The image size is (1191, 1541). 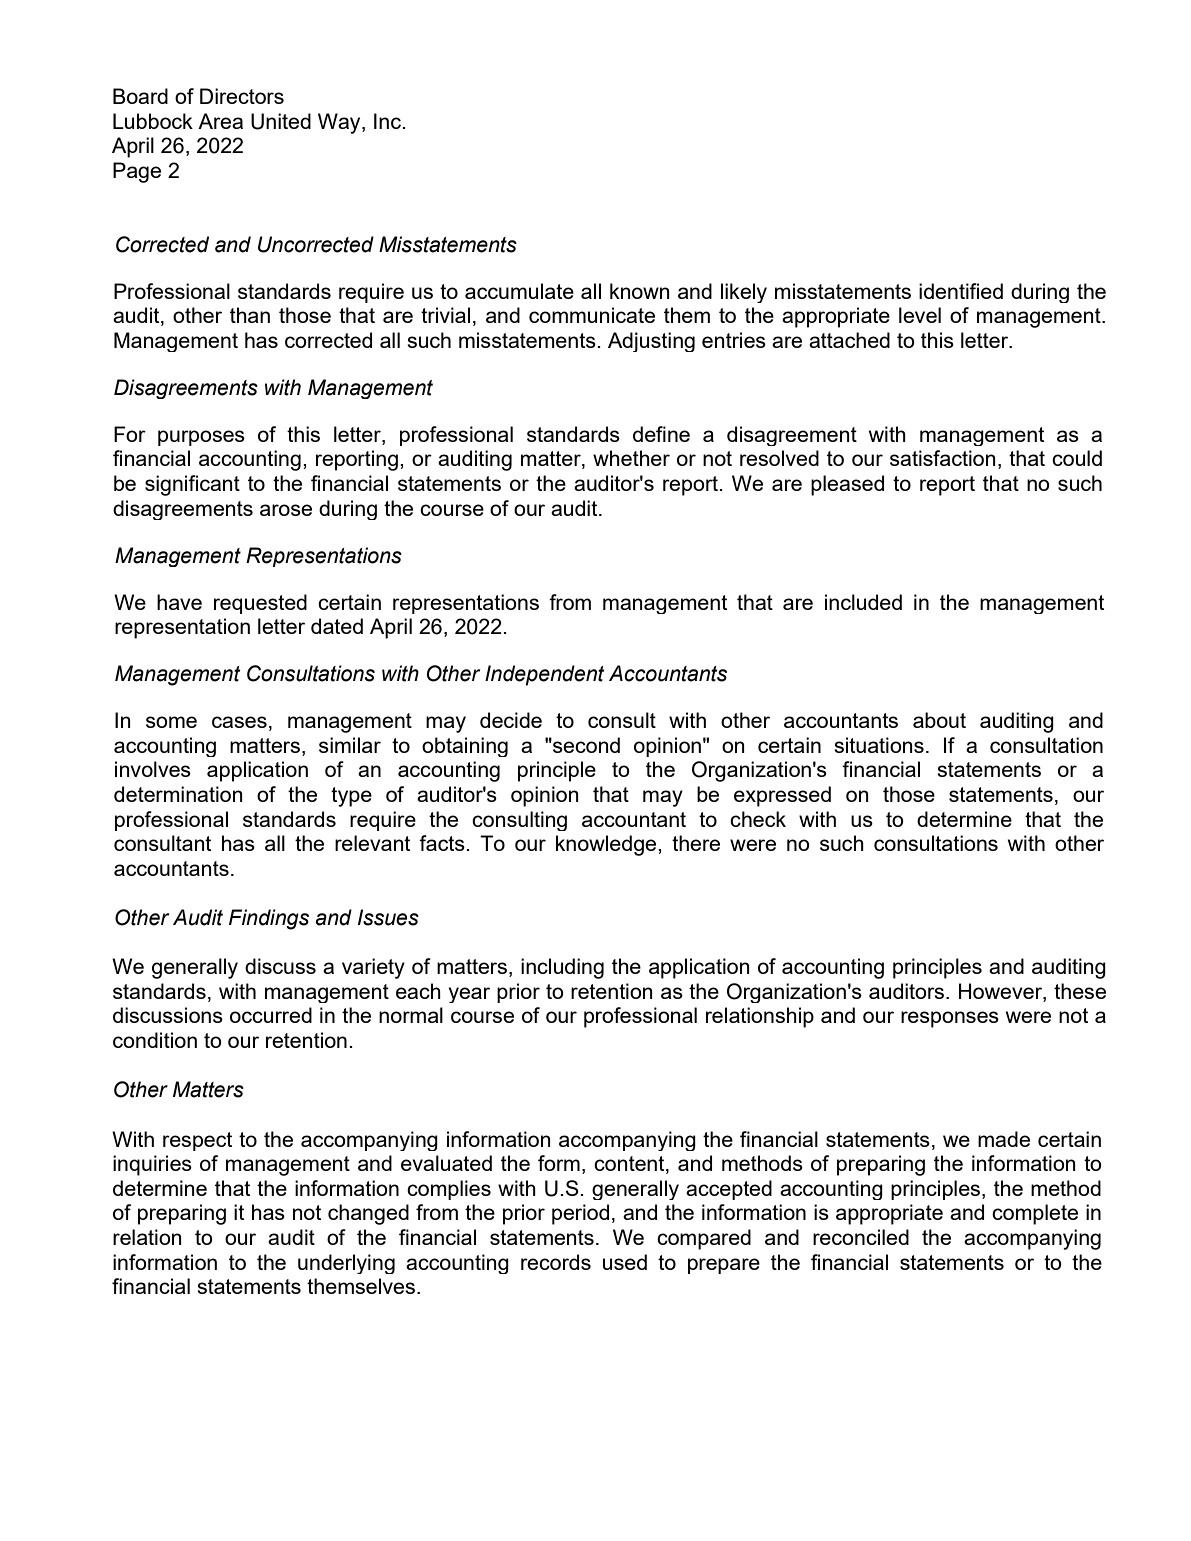 What do you see at coordinates (562, 968) in the image?
I see `including` at bounding box center [562, 968].
